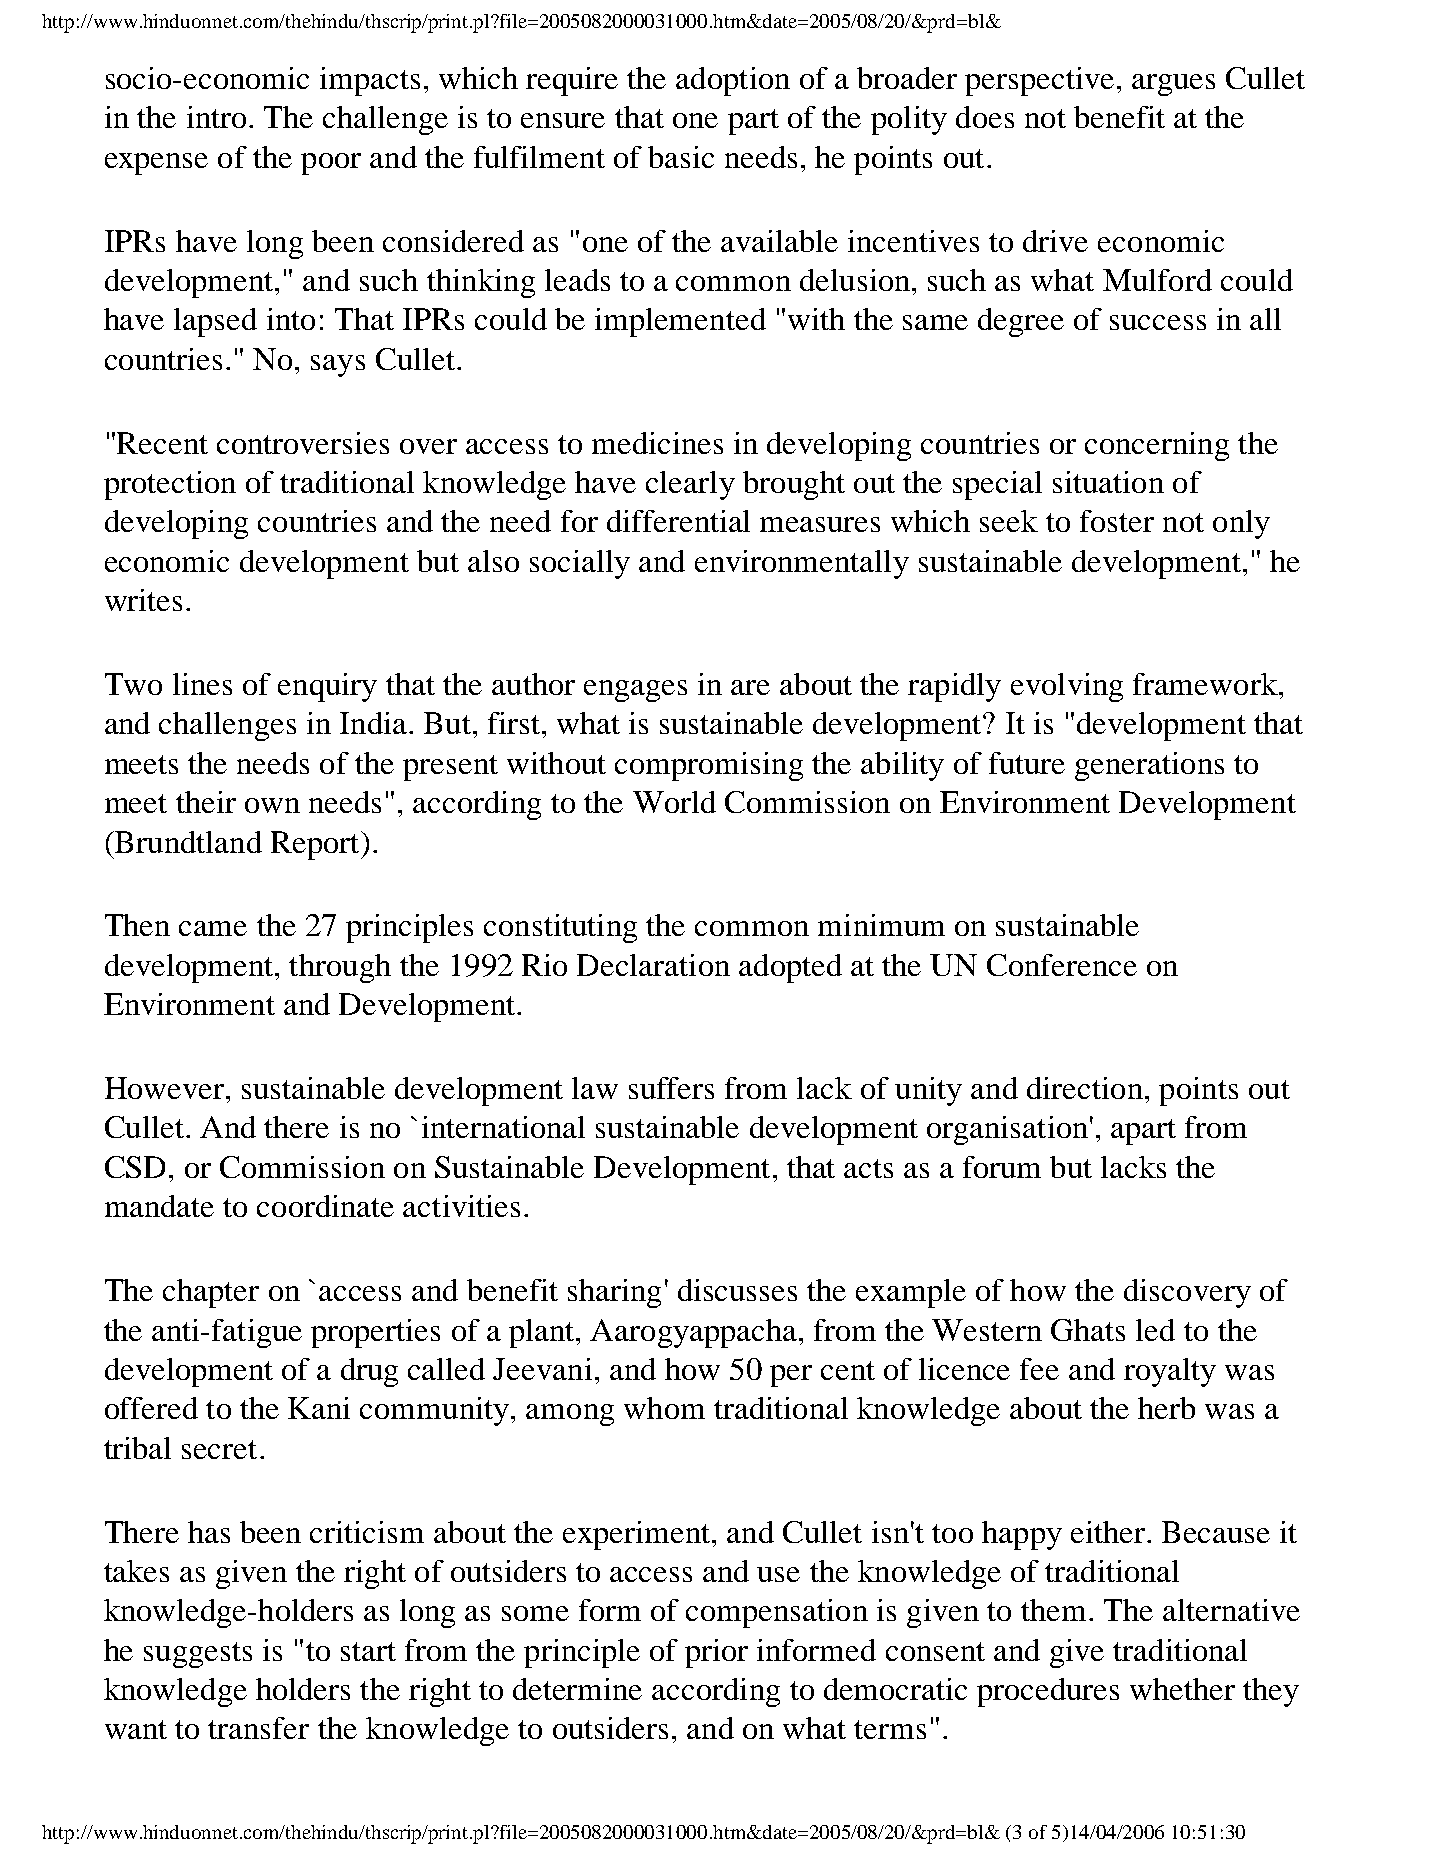  What do you see at coordinates (258, 1728) in the screenshot?
I see `transfer` at bounding box center [258, 1728].
